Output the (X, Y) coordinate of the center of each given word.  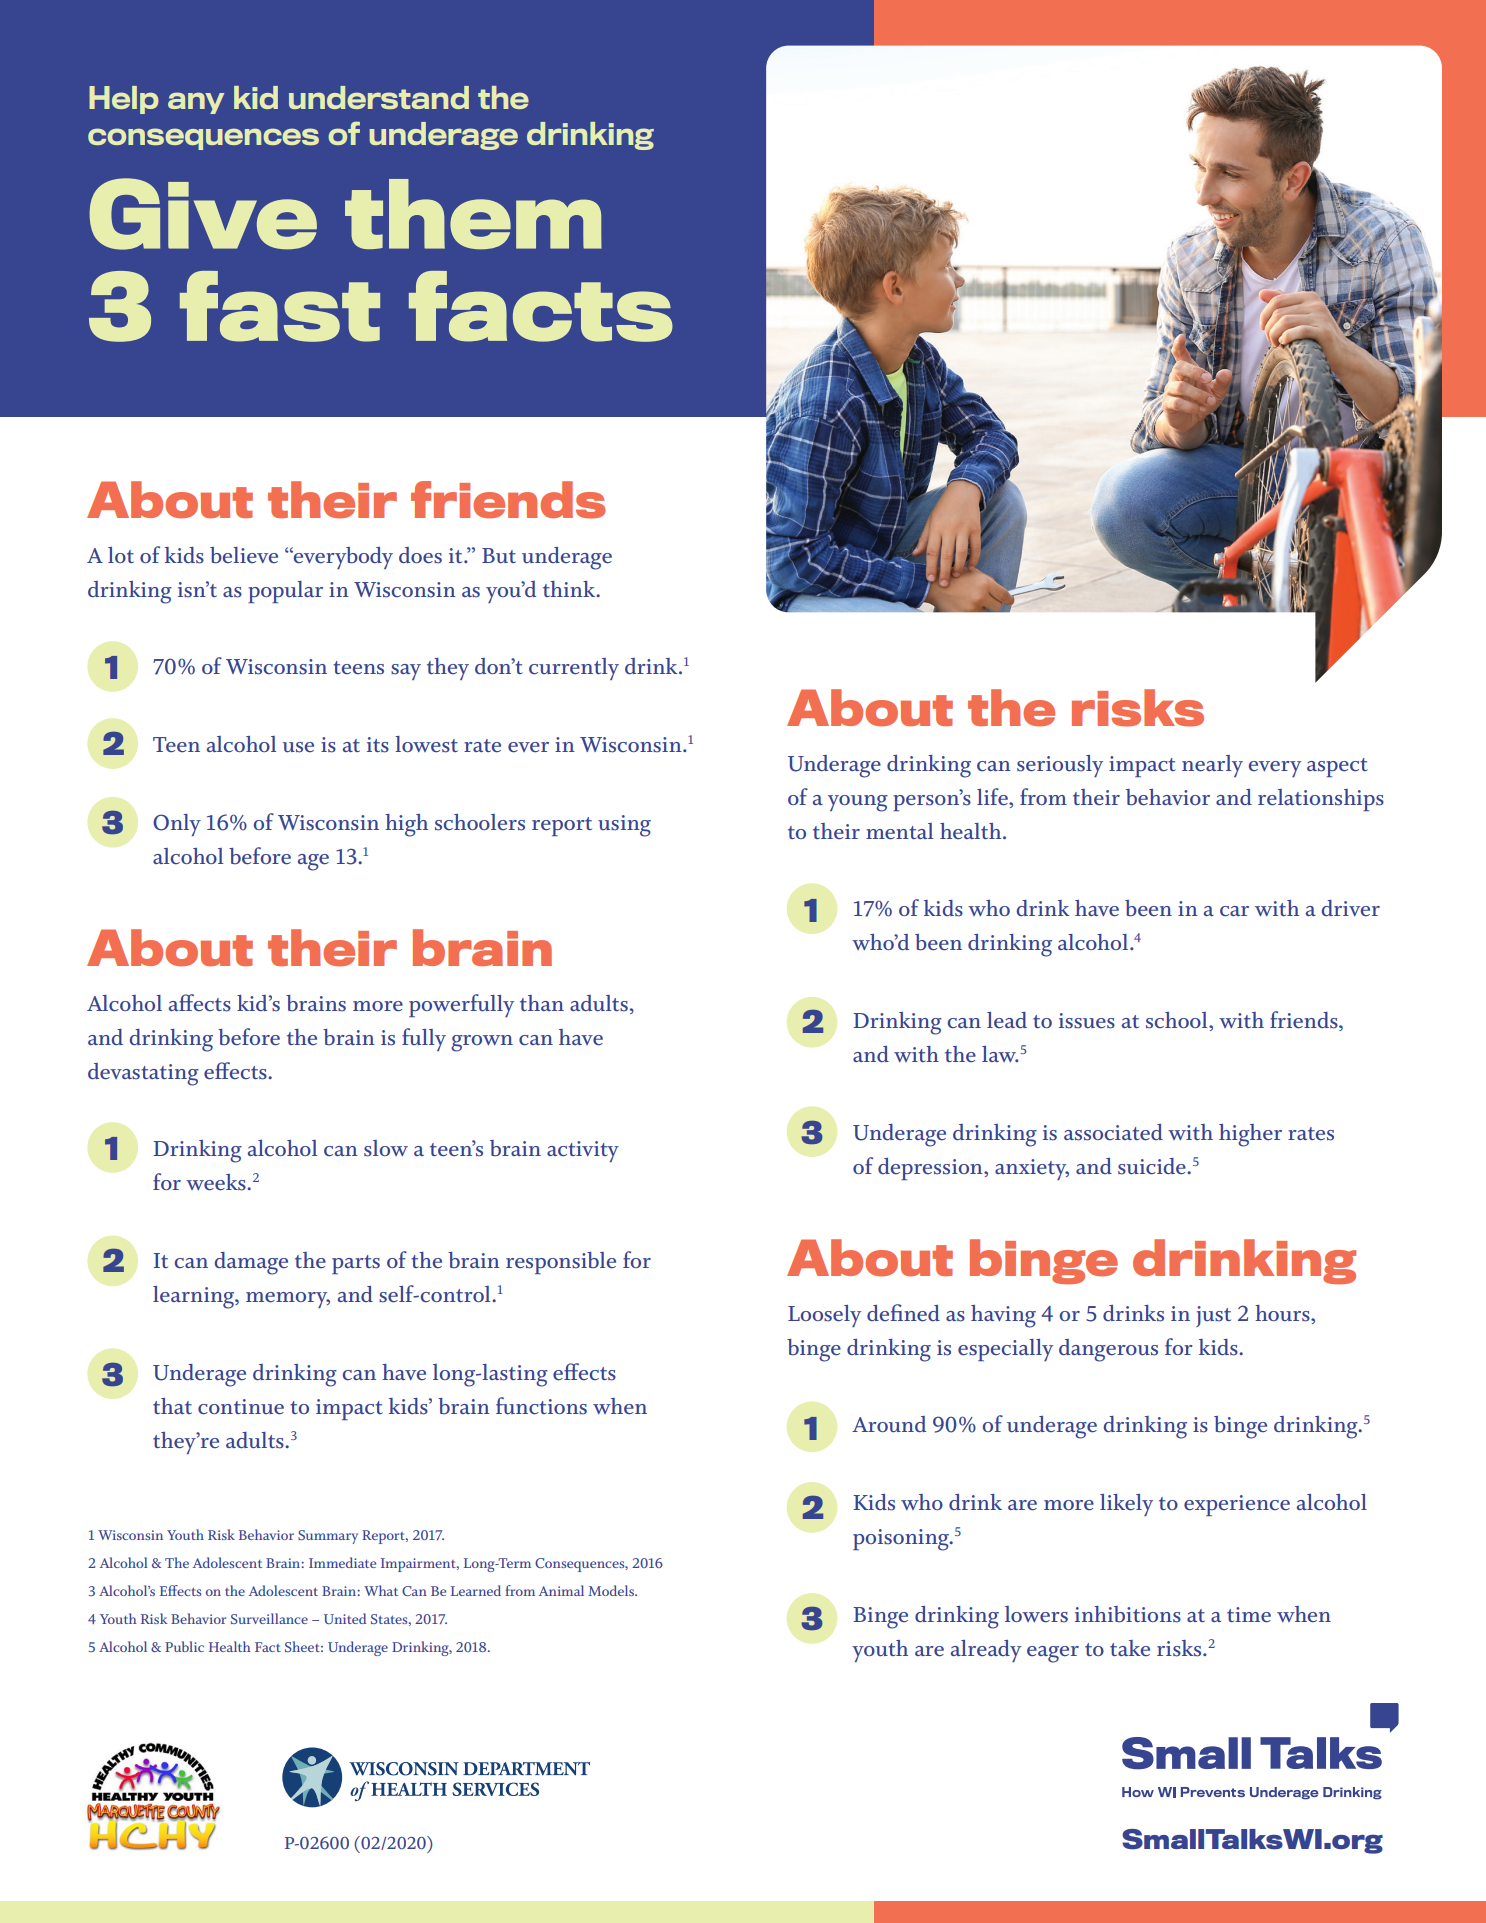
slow (386, 1148)
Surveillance (269, 1618)
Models (612, 1590)
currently (574, 669)
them (473, 214)
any (196, 103)
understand (379, 97)
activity (583, 1151)
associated (1113, 1132)
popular (285, 592)
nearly (1212, 766)
